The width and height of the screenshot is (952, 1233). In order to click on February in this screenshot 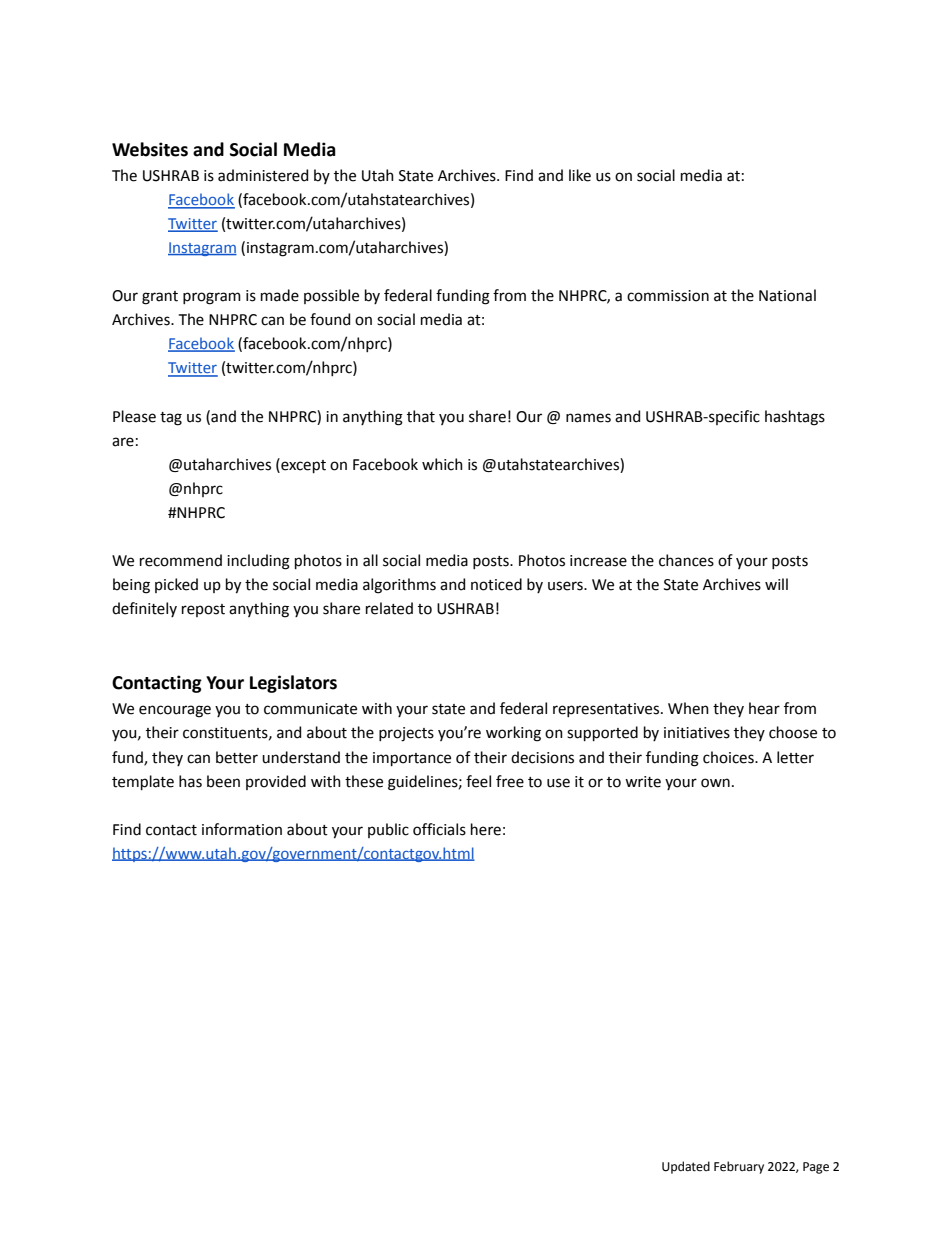, I will do `click(739, 1167)`.
